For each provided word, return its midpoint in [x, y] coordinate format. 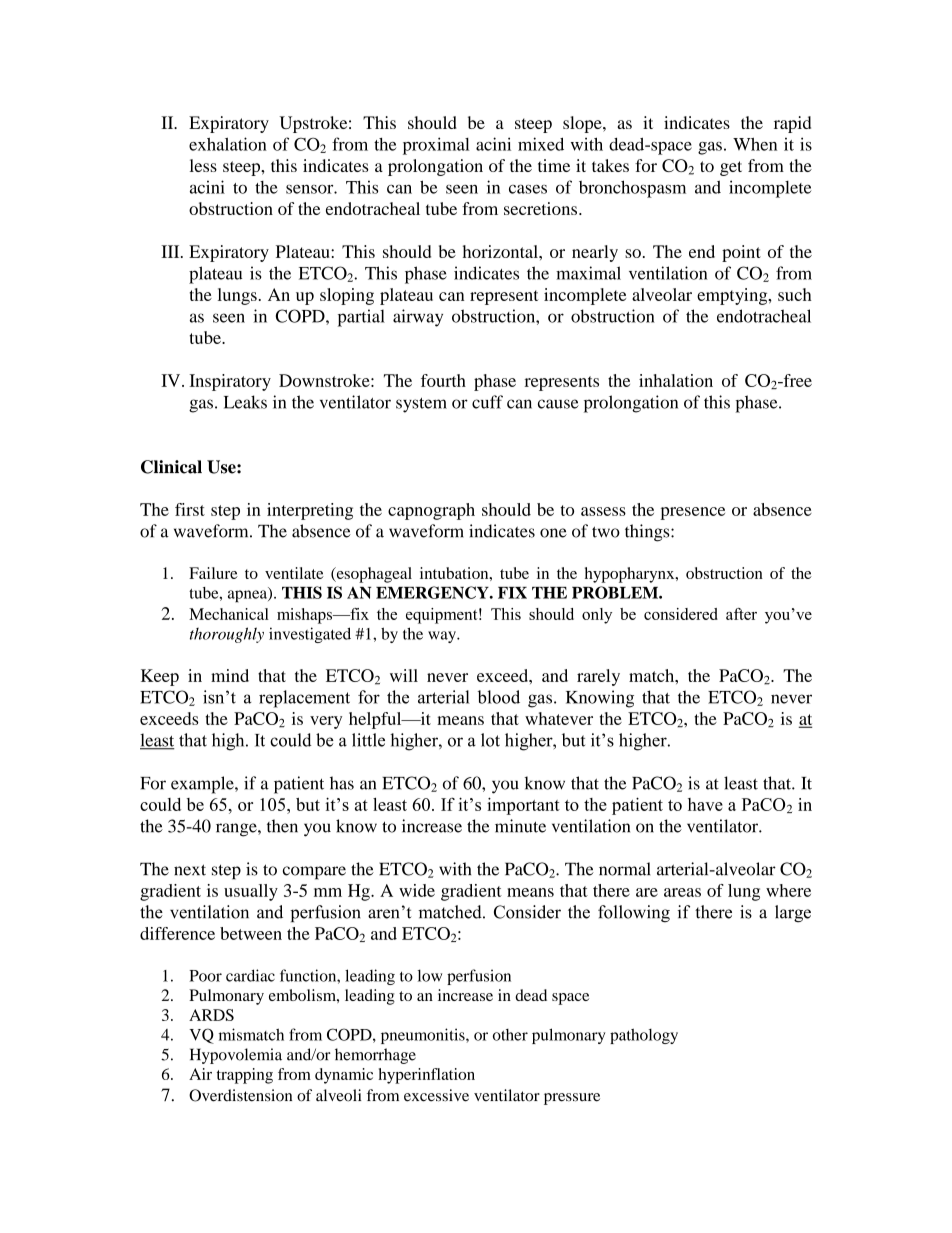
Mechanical [229, 614]
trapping [245, 1076]
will [404, 675]
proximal [436, 146]
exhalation [228, 144]
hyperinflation [427, 1076]
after [741, 614]
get [731, 168]
